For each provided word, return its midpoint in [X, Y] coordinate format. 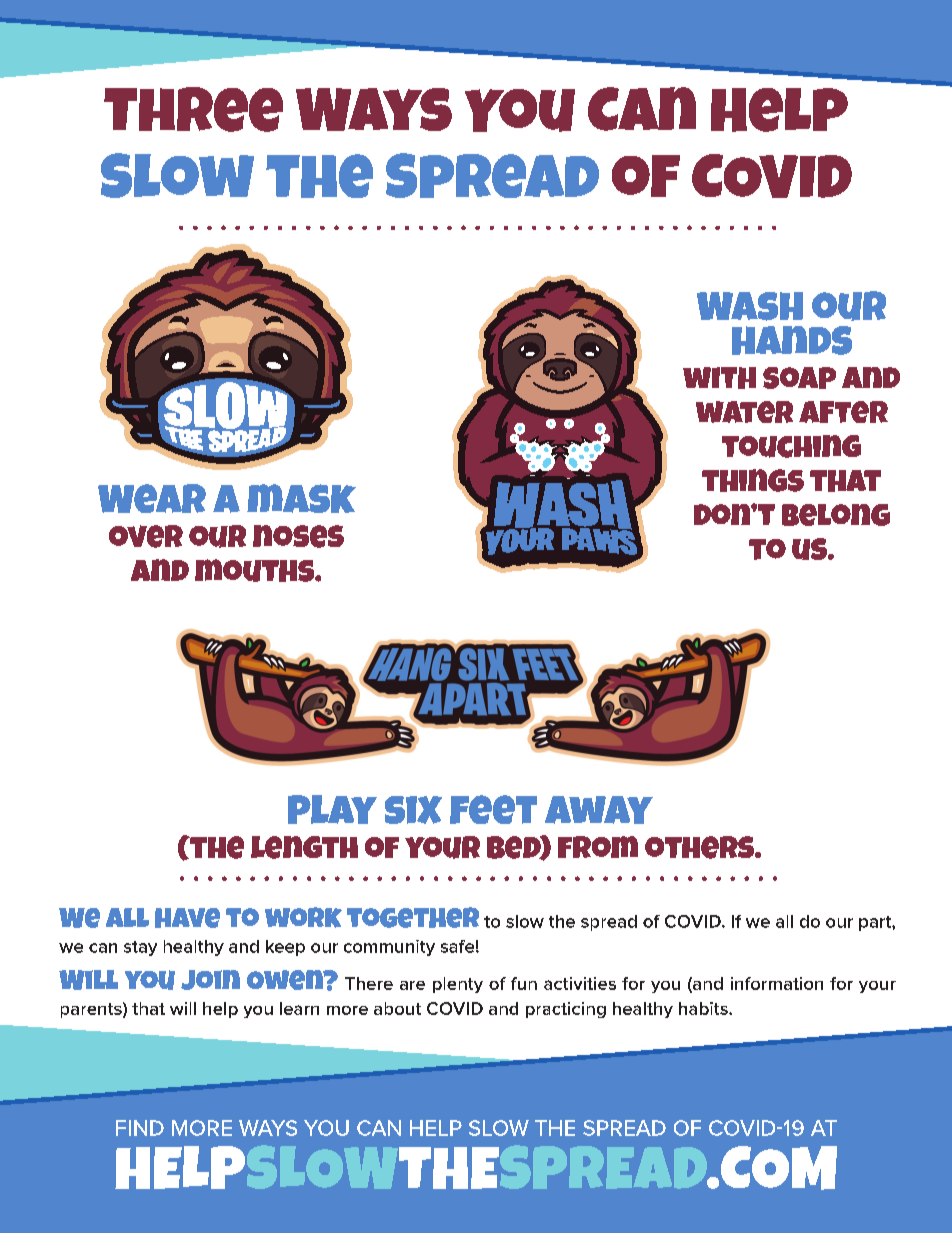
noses [298, 536]
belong [836, 515]
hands [792, 340]
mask [301, 498]
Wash [750, 306]
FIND [140, 1128]
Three [193, 109]
